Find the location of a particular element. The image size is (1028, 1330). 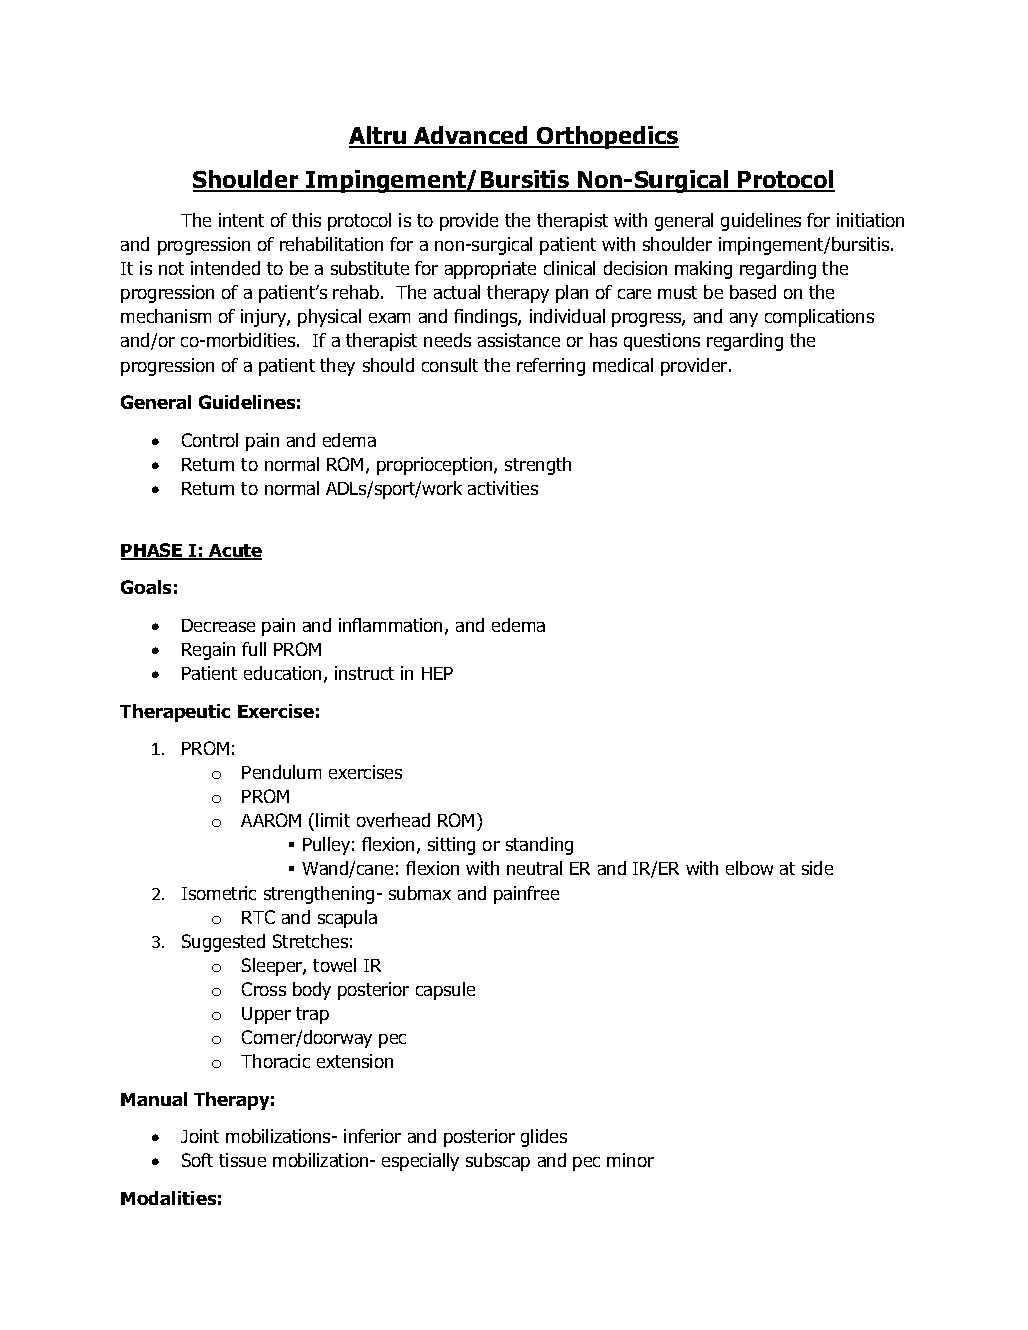

Control is located at coordinates (210, 440).
